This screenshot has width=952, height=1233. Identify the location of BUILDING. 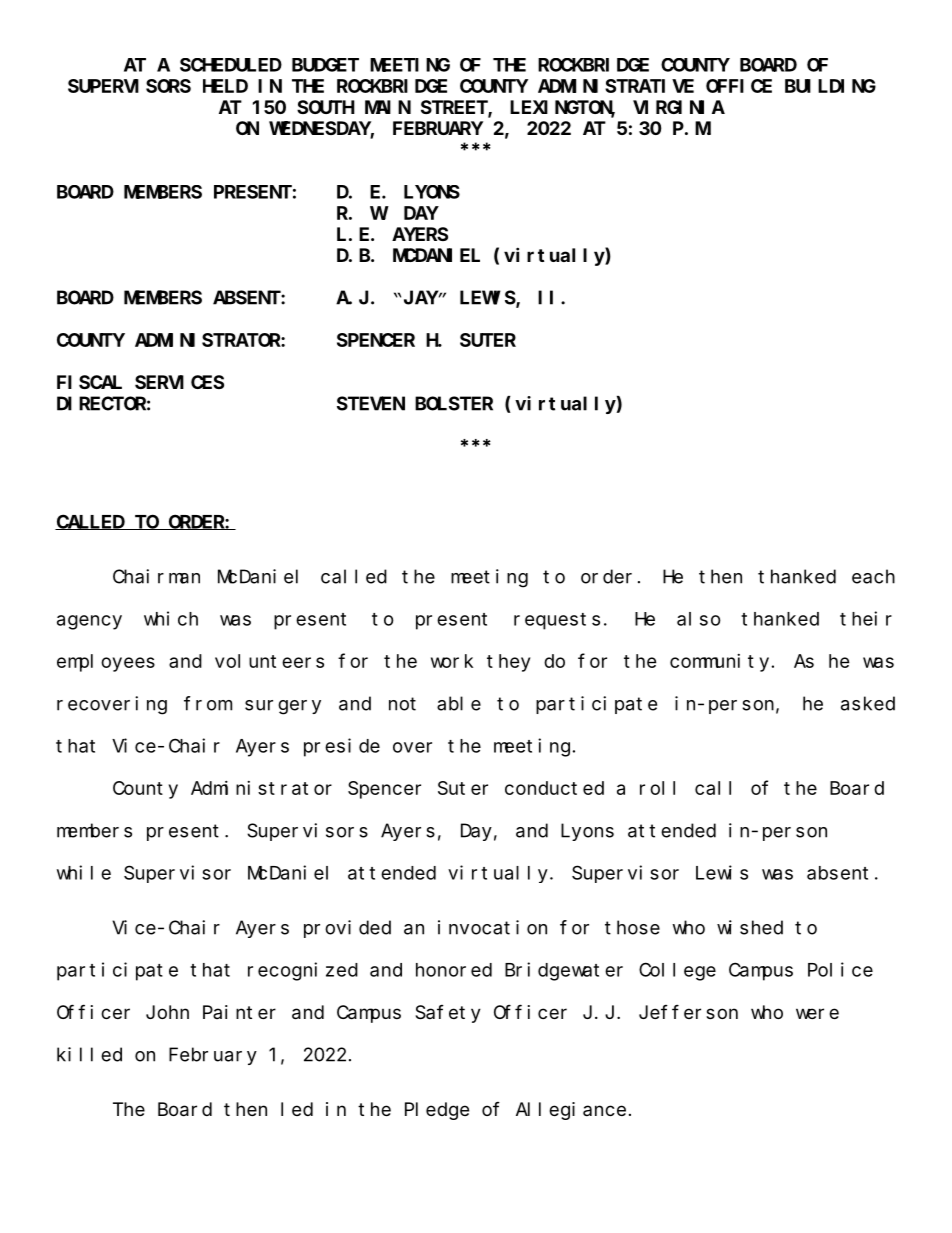
(830, 86).
